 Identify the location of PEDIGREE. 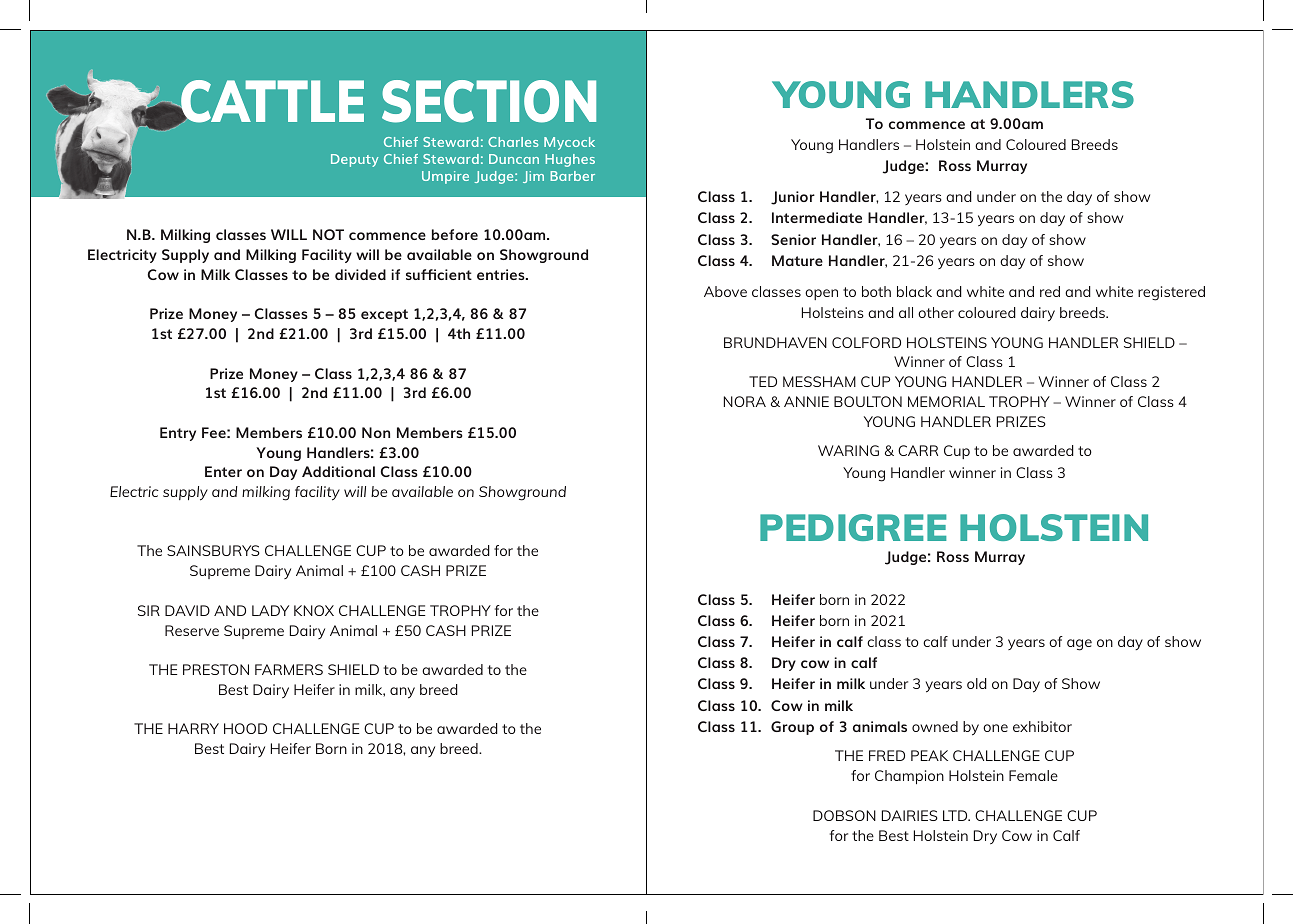
(853, 527).
